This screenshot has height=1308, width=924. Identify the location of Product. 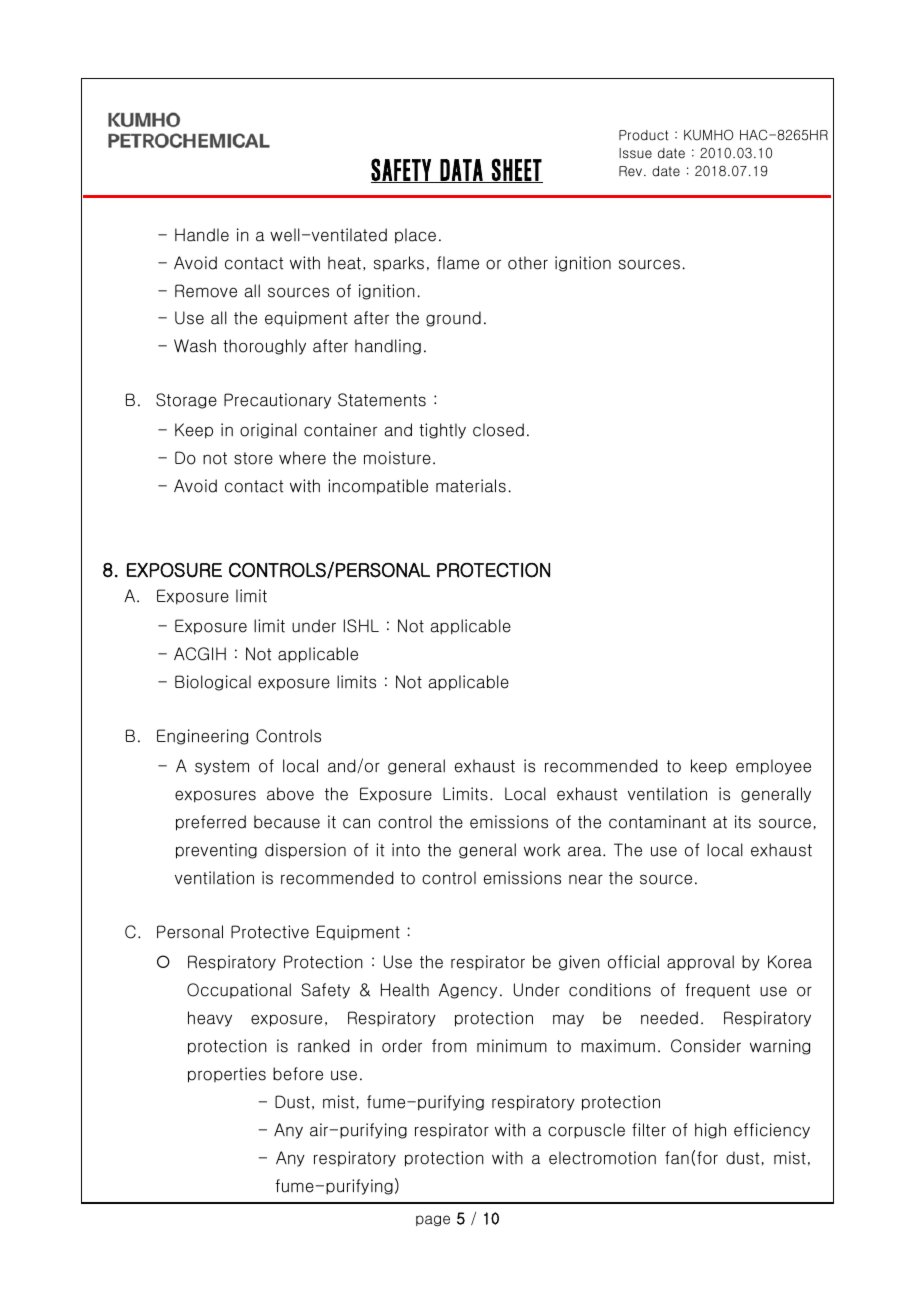
(643, 135).
